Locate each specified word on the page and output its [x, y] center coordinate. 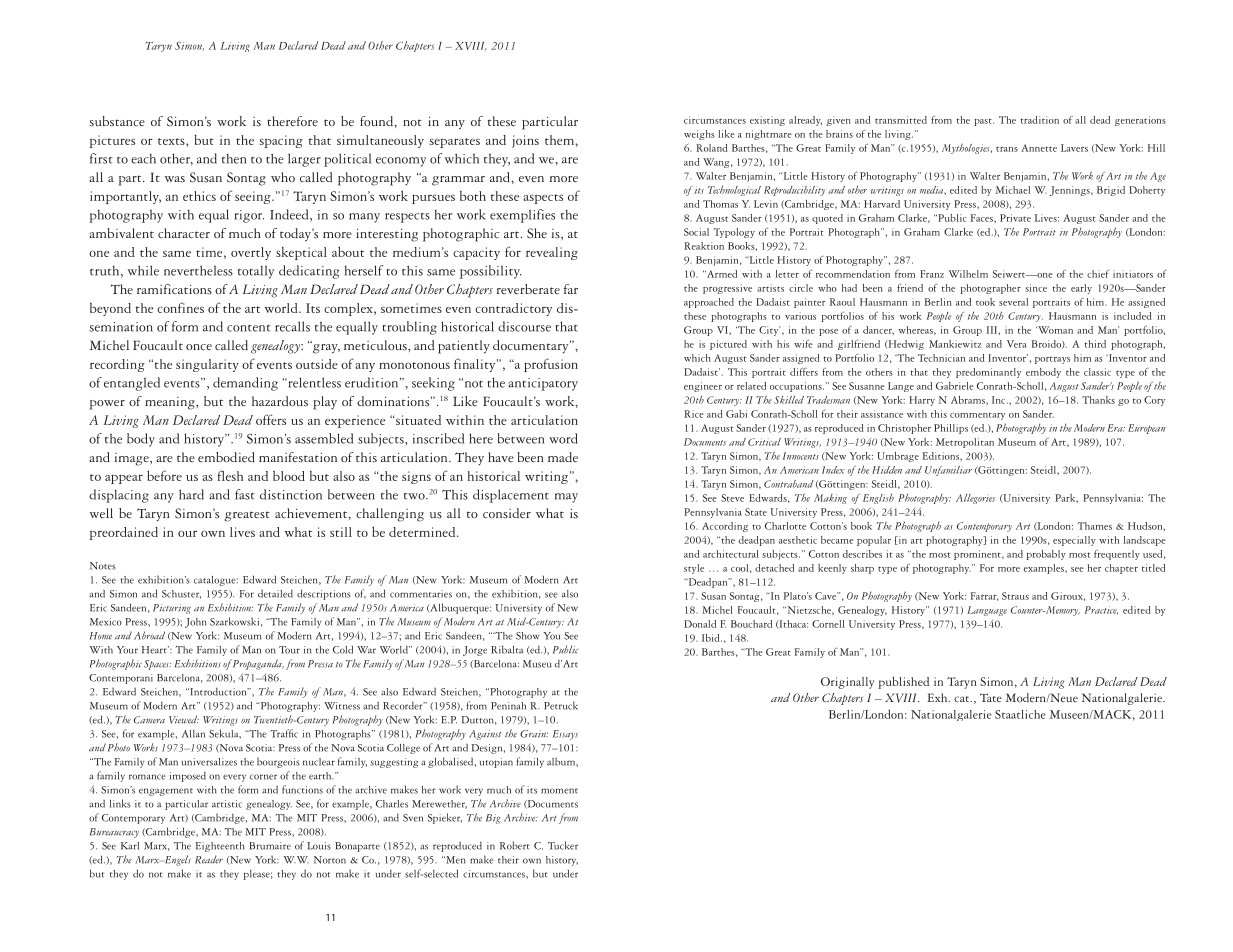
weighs [699, 135]
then [234, 158]
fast [245, 494]
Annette [1039, 148]
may [566, 498]
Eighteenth [220, 847]
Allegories [975, 499]
